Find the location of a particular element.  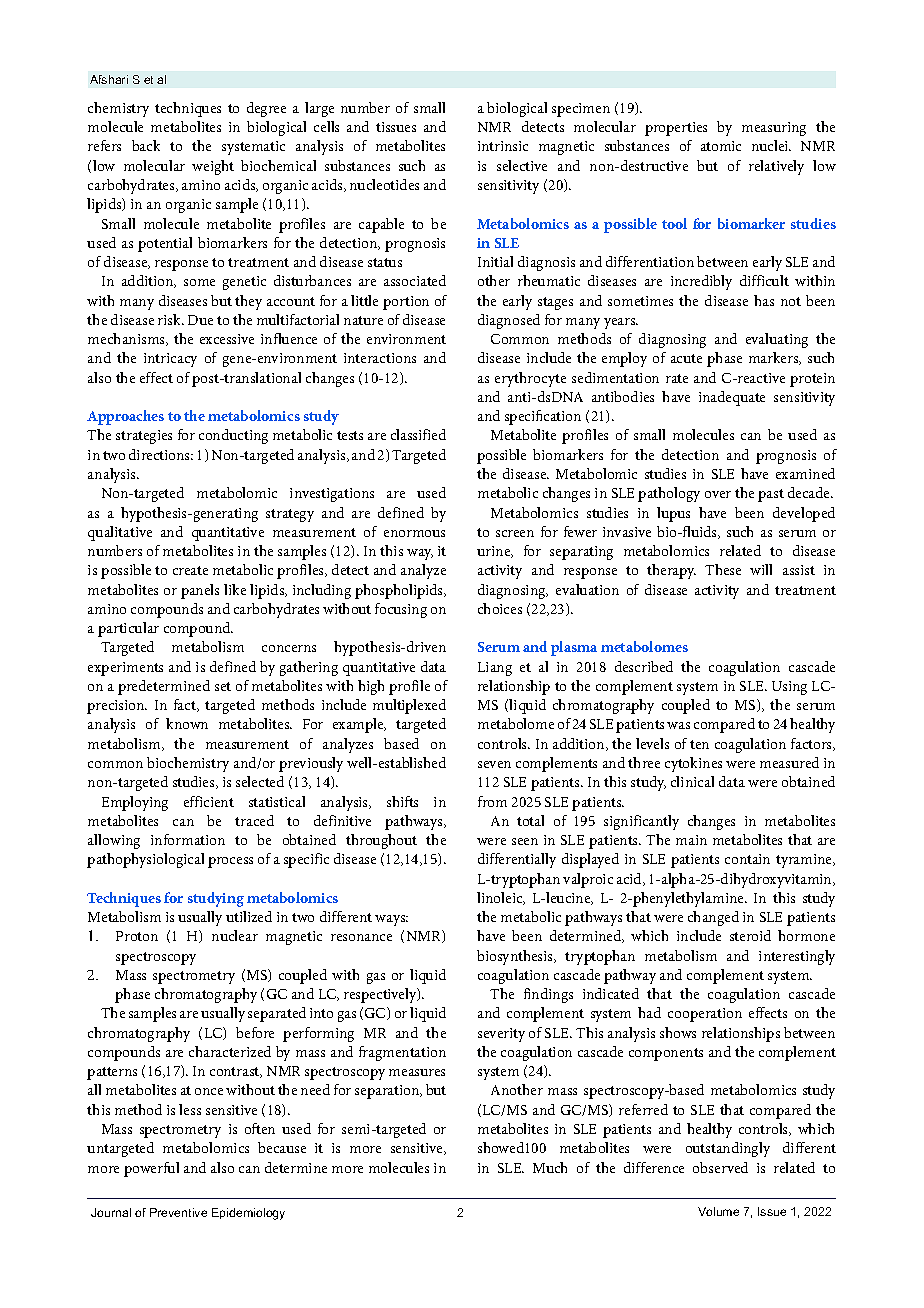

set is located at coordinates (223, 686).
